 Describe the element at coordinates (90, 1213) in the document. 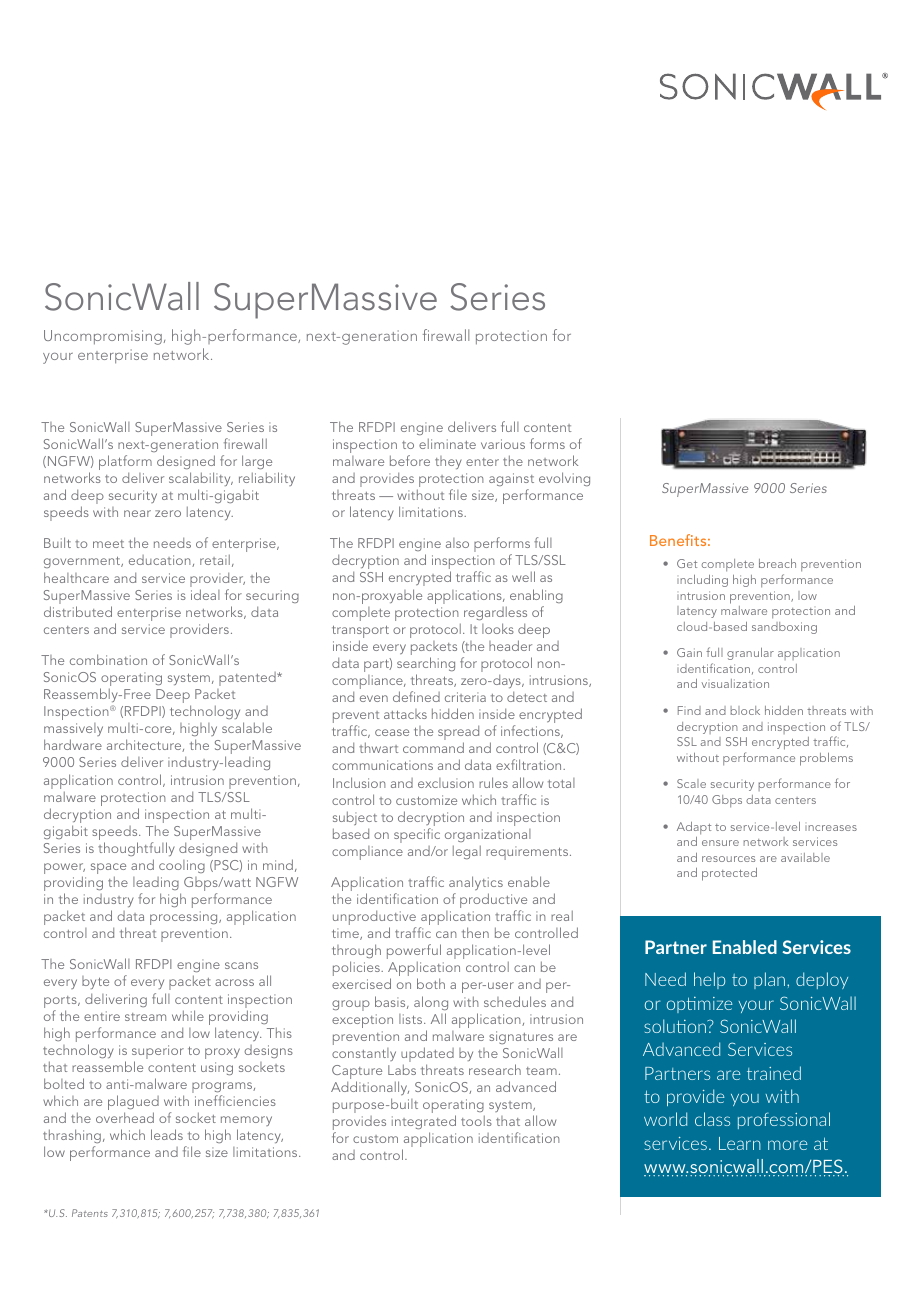

I see `Patents` at that location.
